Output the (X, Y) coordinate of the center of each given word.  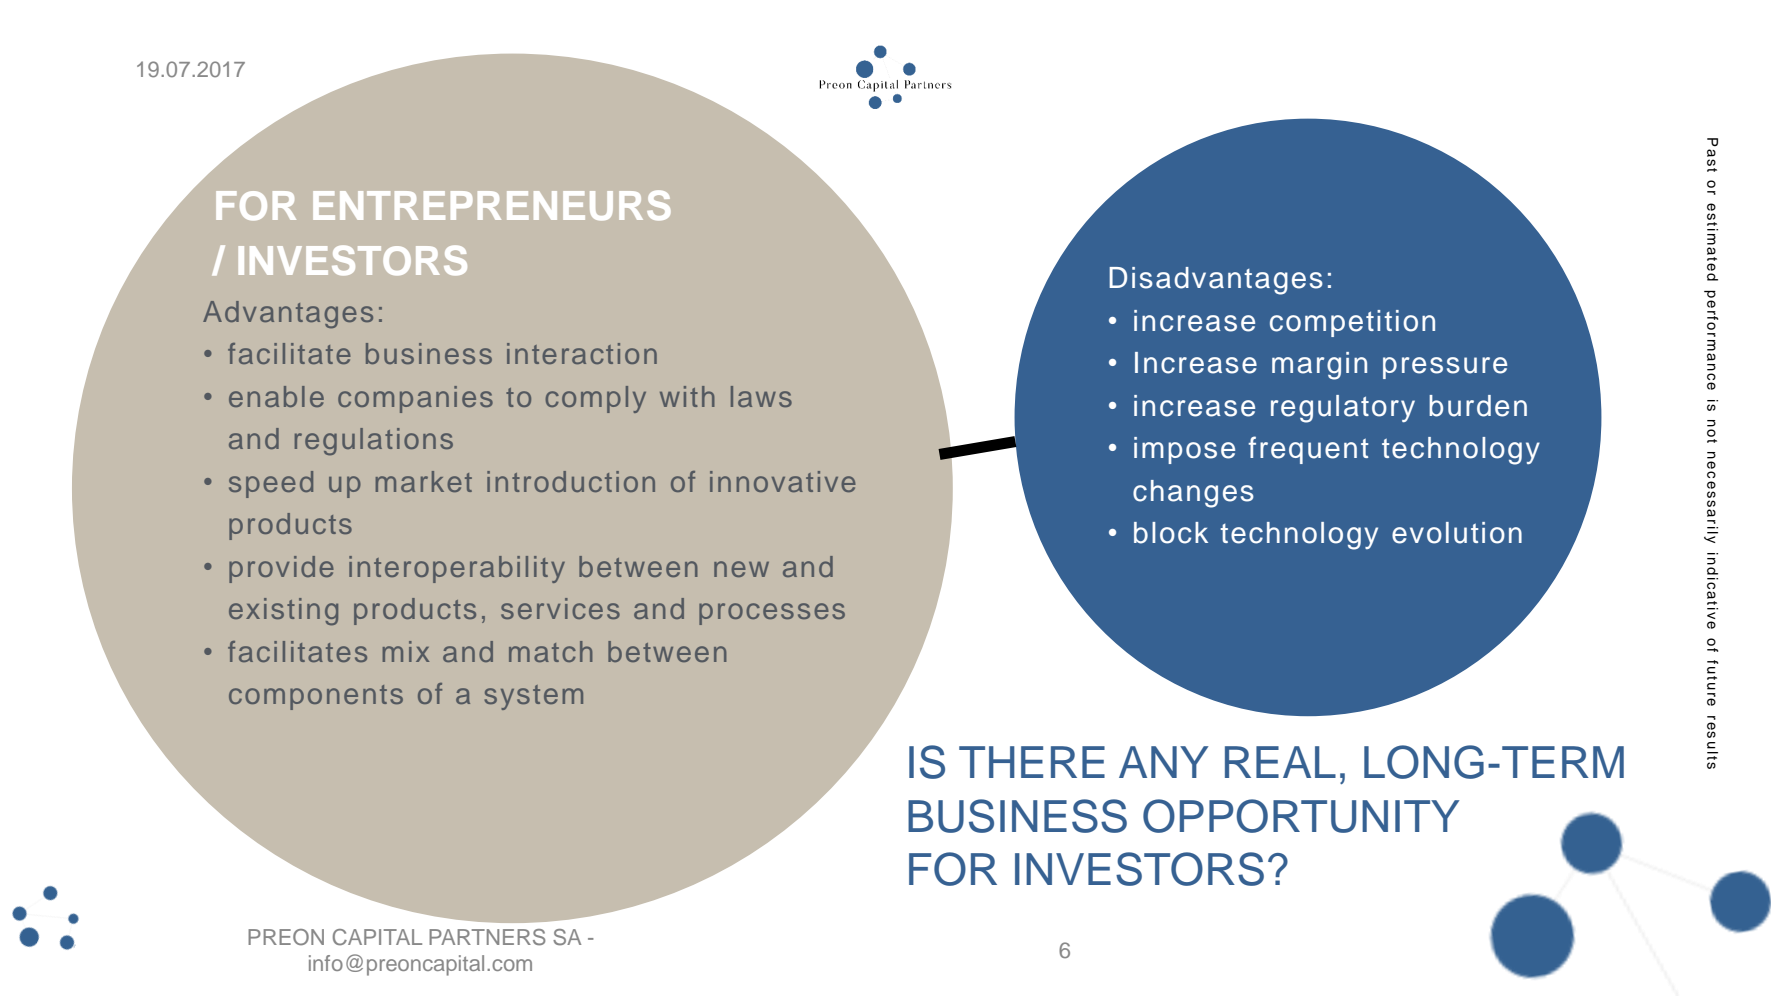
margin (1319, 366)
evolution (1457, 533)
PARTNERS (487, 937)
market (424, 481)
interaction (582, 353)
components (316, 697)
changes (1193, 494)
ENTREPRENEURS (492, 205)
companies (415, 399)
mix (406, 651)
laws (761, 396)
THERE (1032, 762)
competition (1352, 323)
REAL (1280, 762)
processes (772, 614)
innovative (783, 481)
